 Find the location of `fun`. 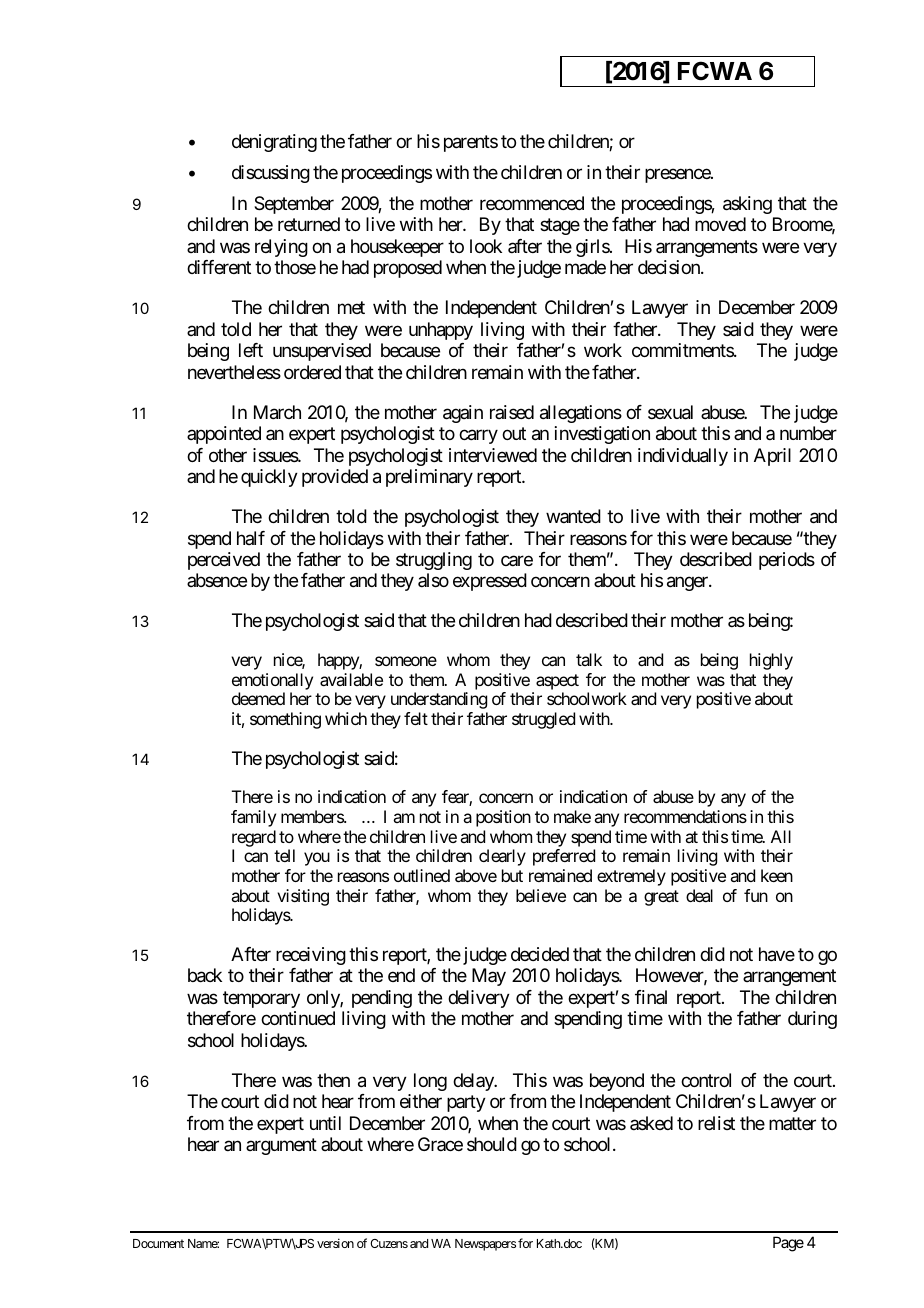

fun is located at coordinates (756, 895).
